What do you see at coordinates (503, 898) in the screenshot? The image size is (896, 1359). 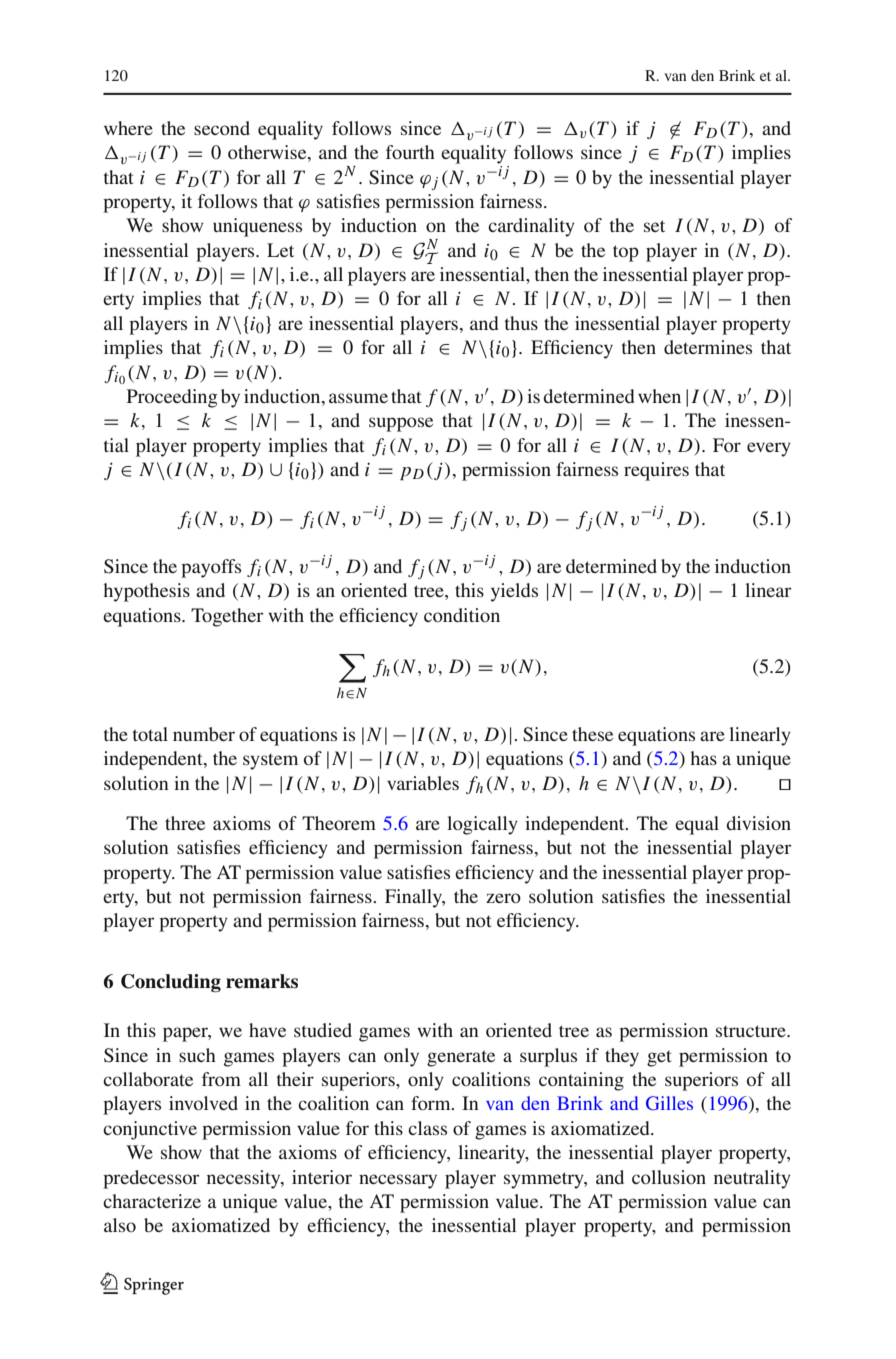 I see `zero` at bounding box center [503, 898].
